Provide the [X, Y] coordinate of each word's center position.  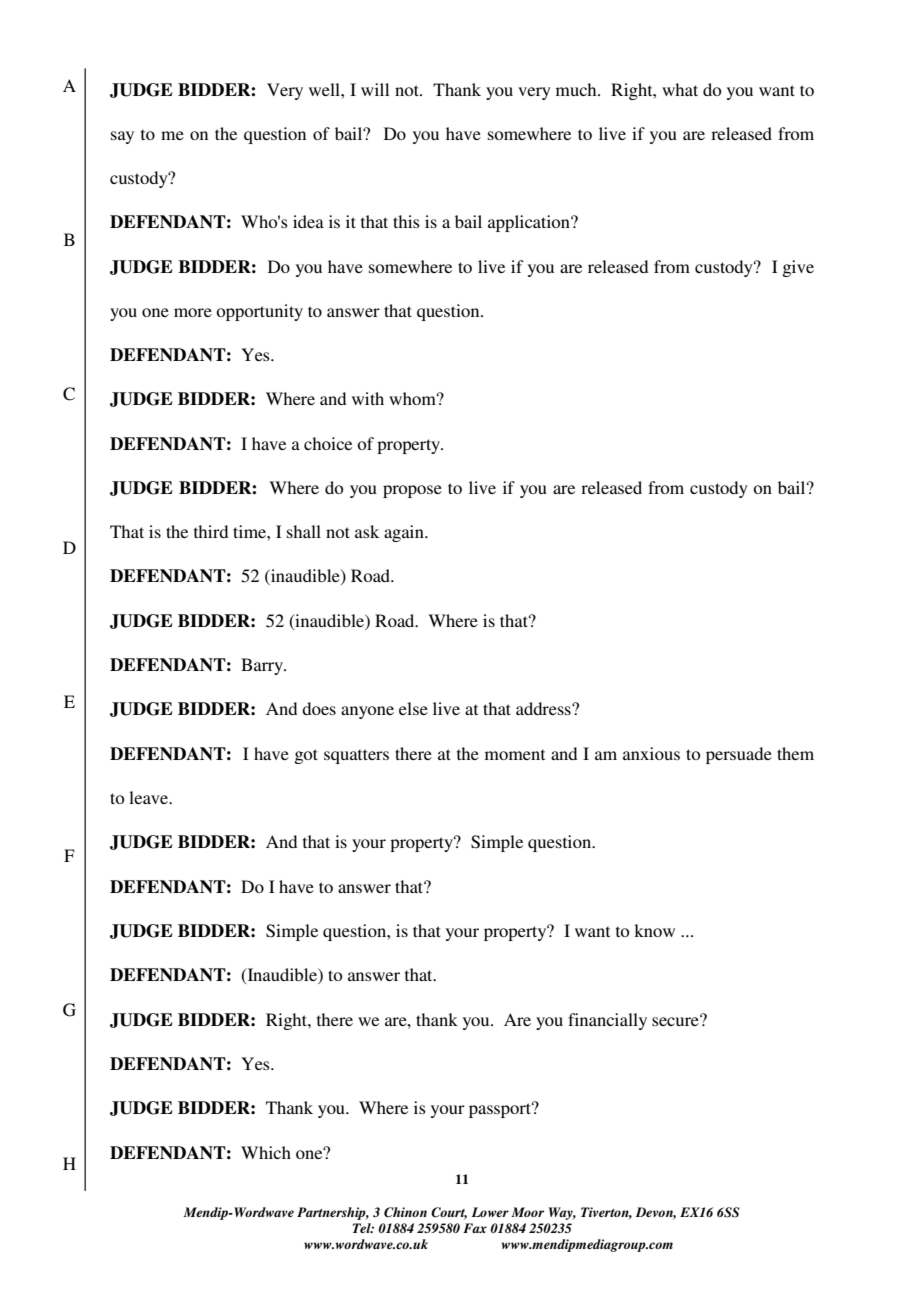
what [680, 89]
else [413, 708]
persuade [739, 755]
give [798, 268]
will [375, 89]
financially [607, 1021]
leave [150, 797]
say [122, 137]
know [654, 930]
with [368, 398]
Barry [263, 666]
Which [266, 1152]
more [193, 312]
